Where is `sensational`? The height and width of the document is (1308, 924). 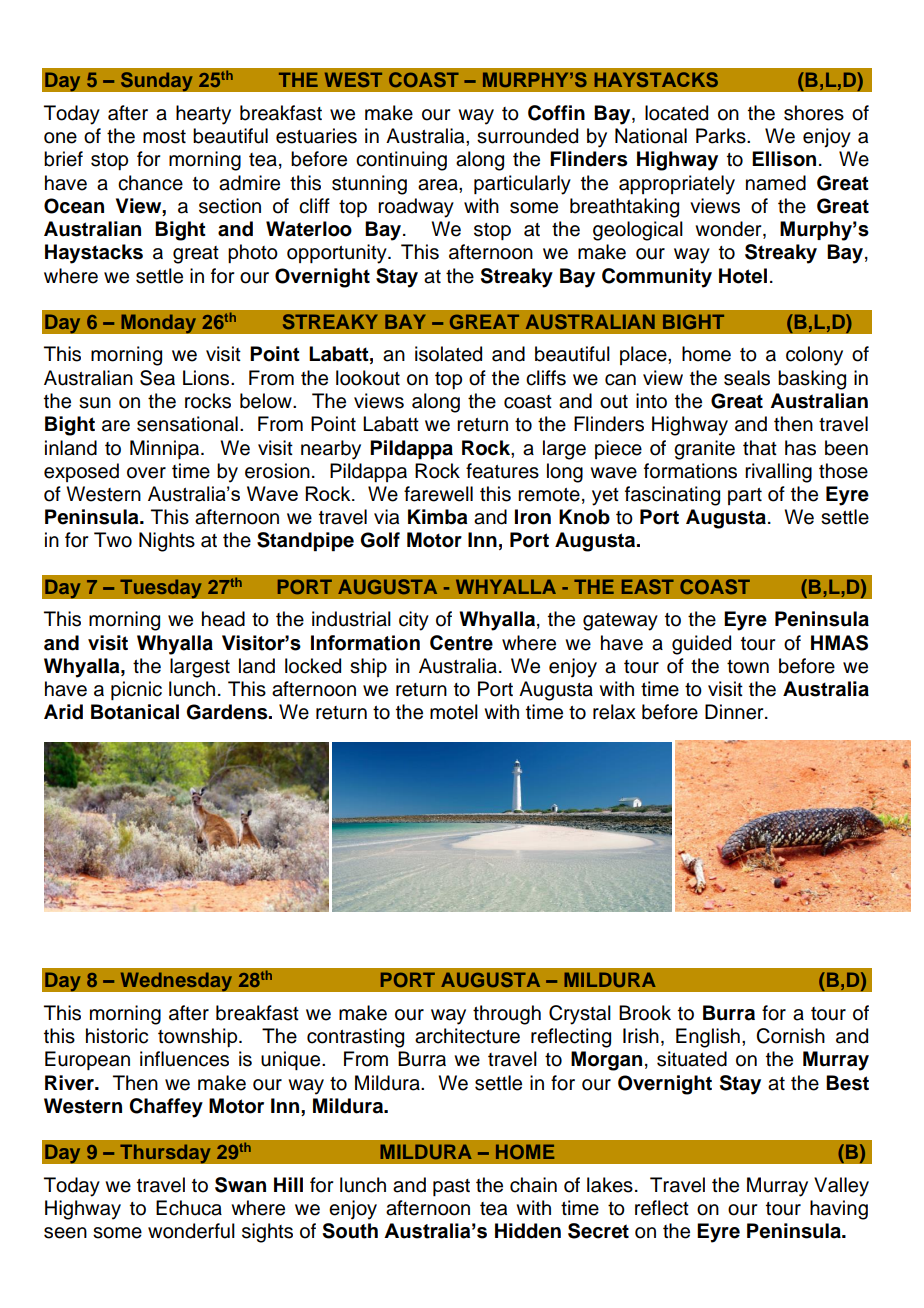
sensational is located at coordinates (187, 424).
